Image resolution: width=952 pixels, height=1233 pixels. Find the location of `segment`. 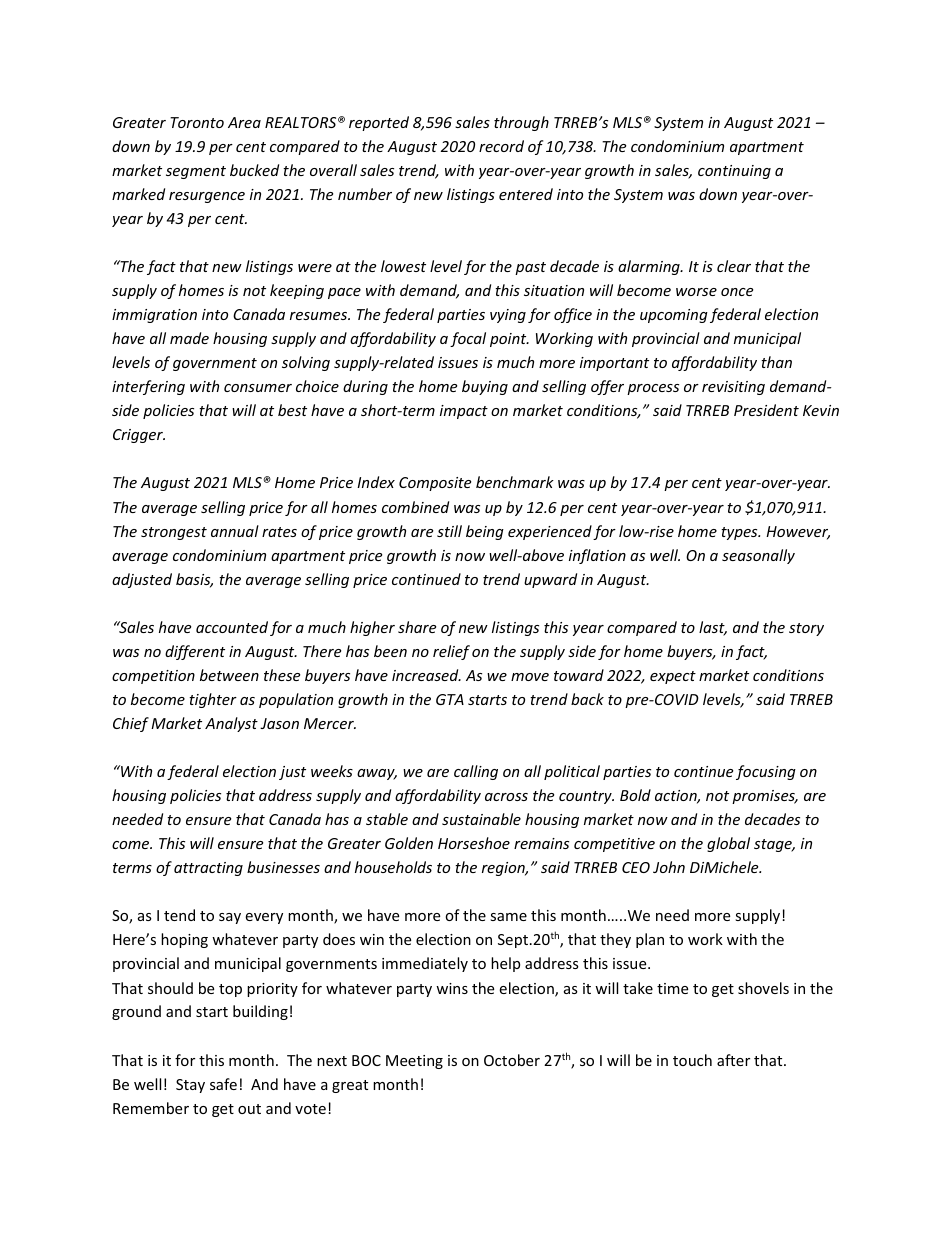

segment is located at coordinates (196, 172).
